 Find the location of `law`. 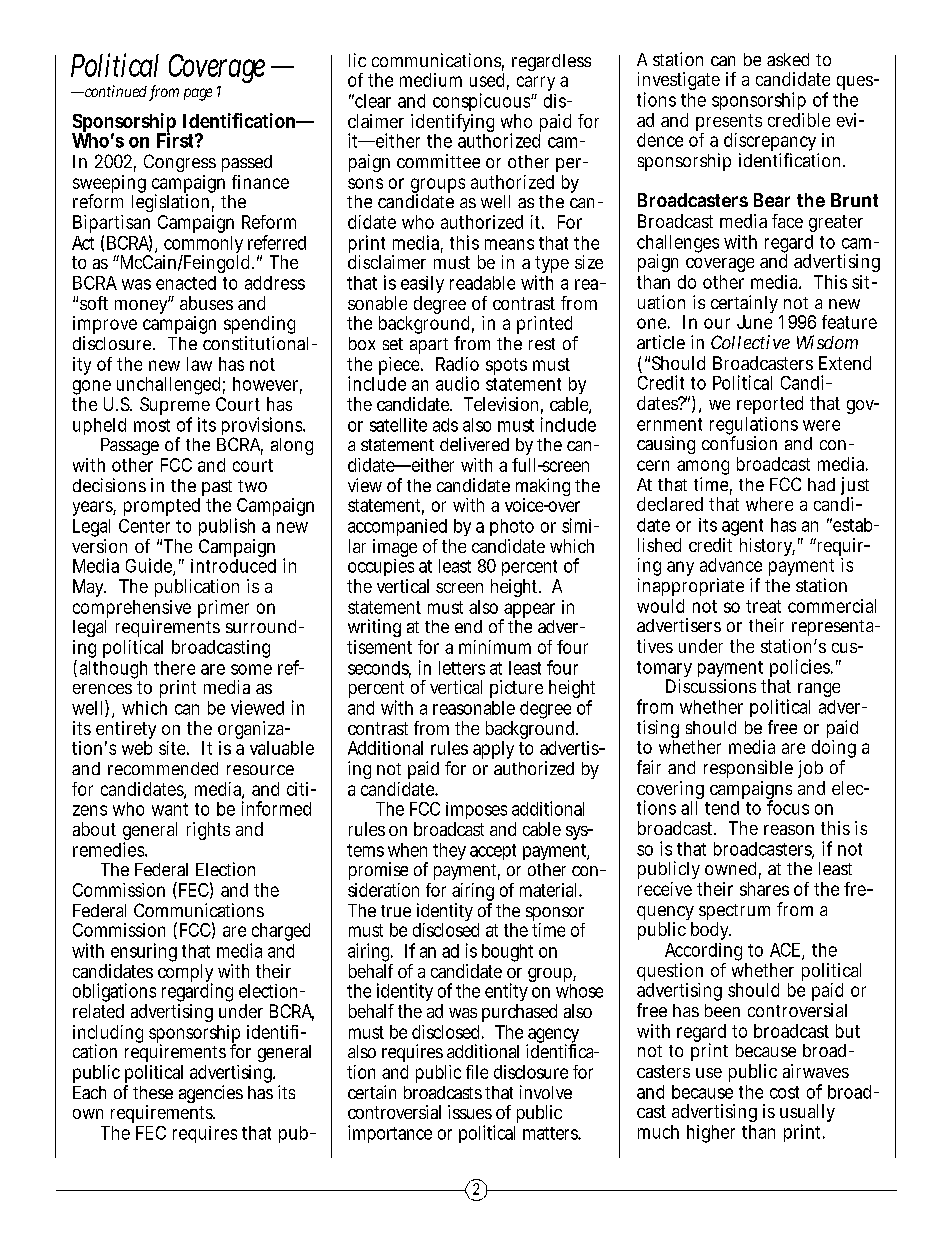

law is located at coordinates (199, 364).
